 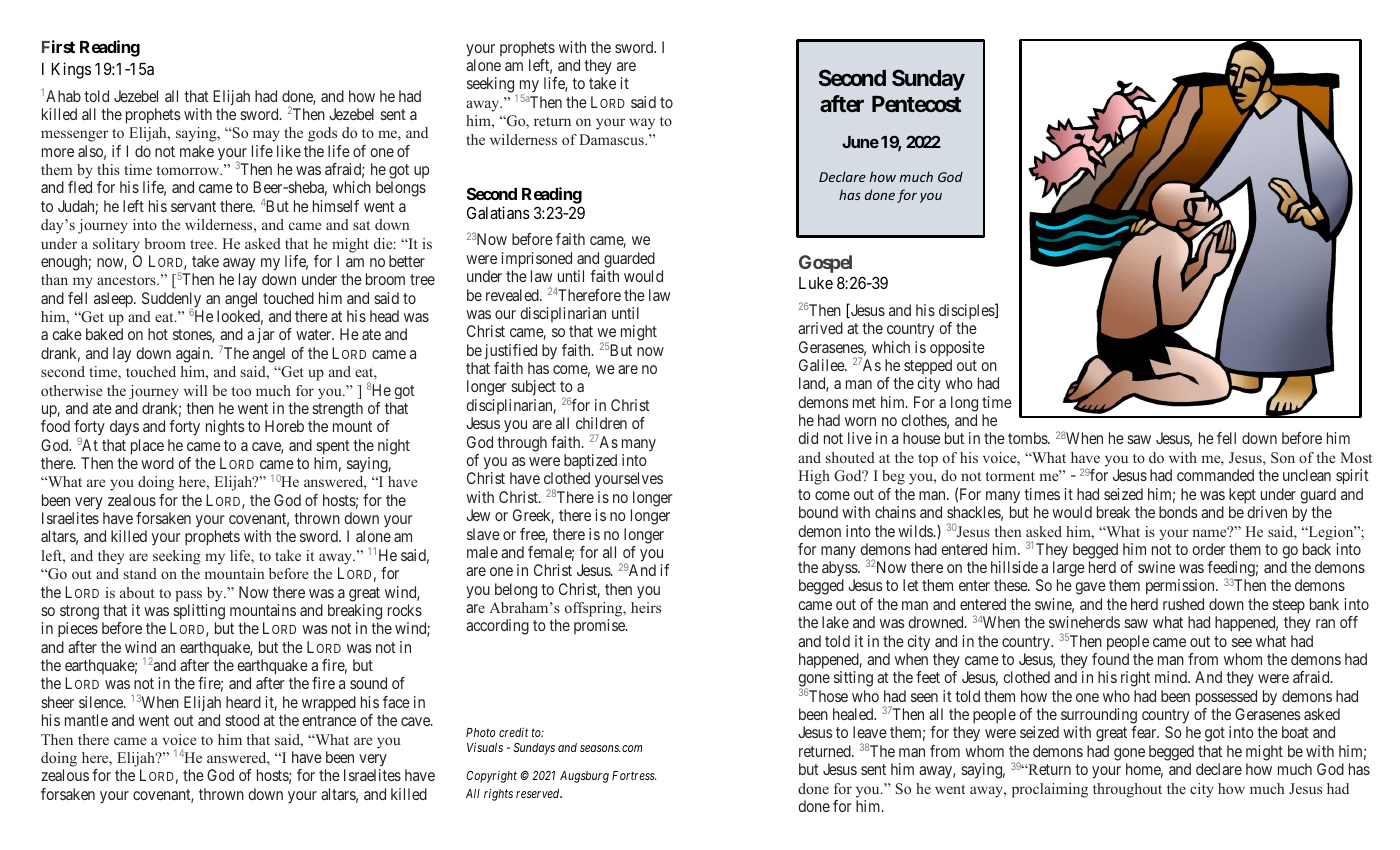 I want to click on Fortress, so click(x=634, y=775).
